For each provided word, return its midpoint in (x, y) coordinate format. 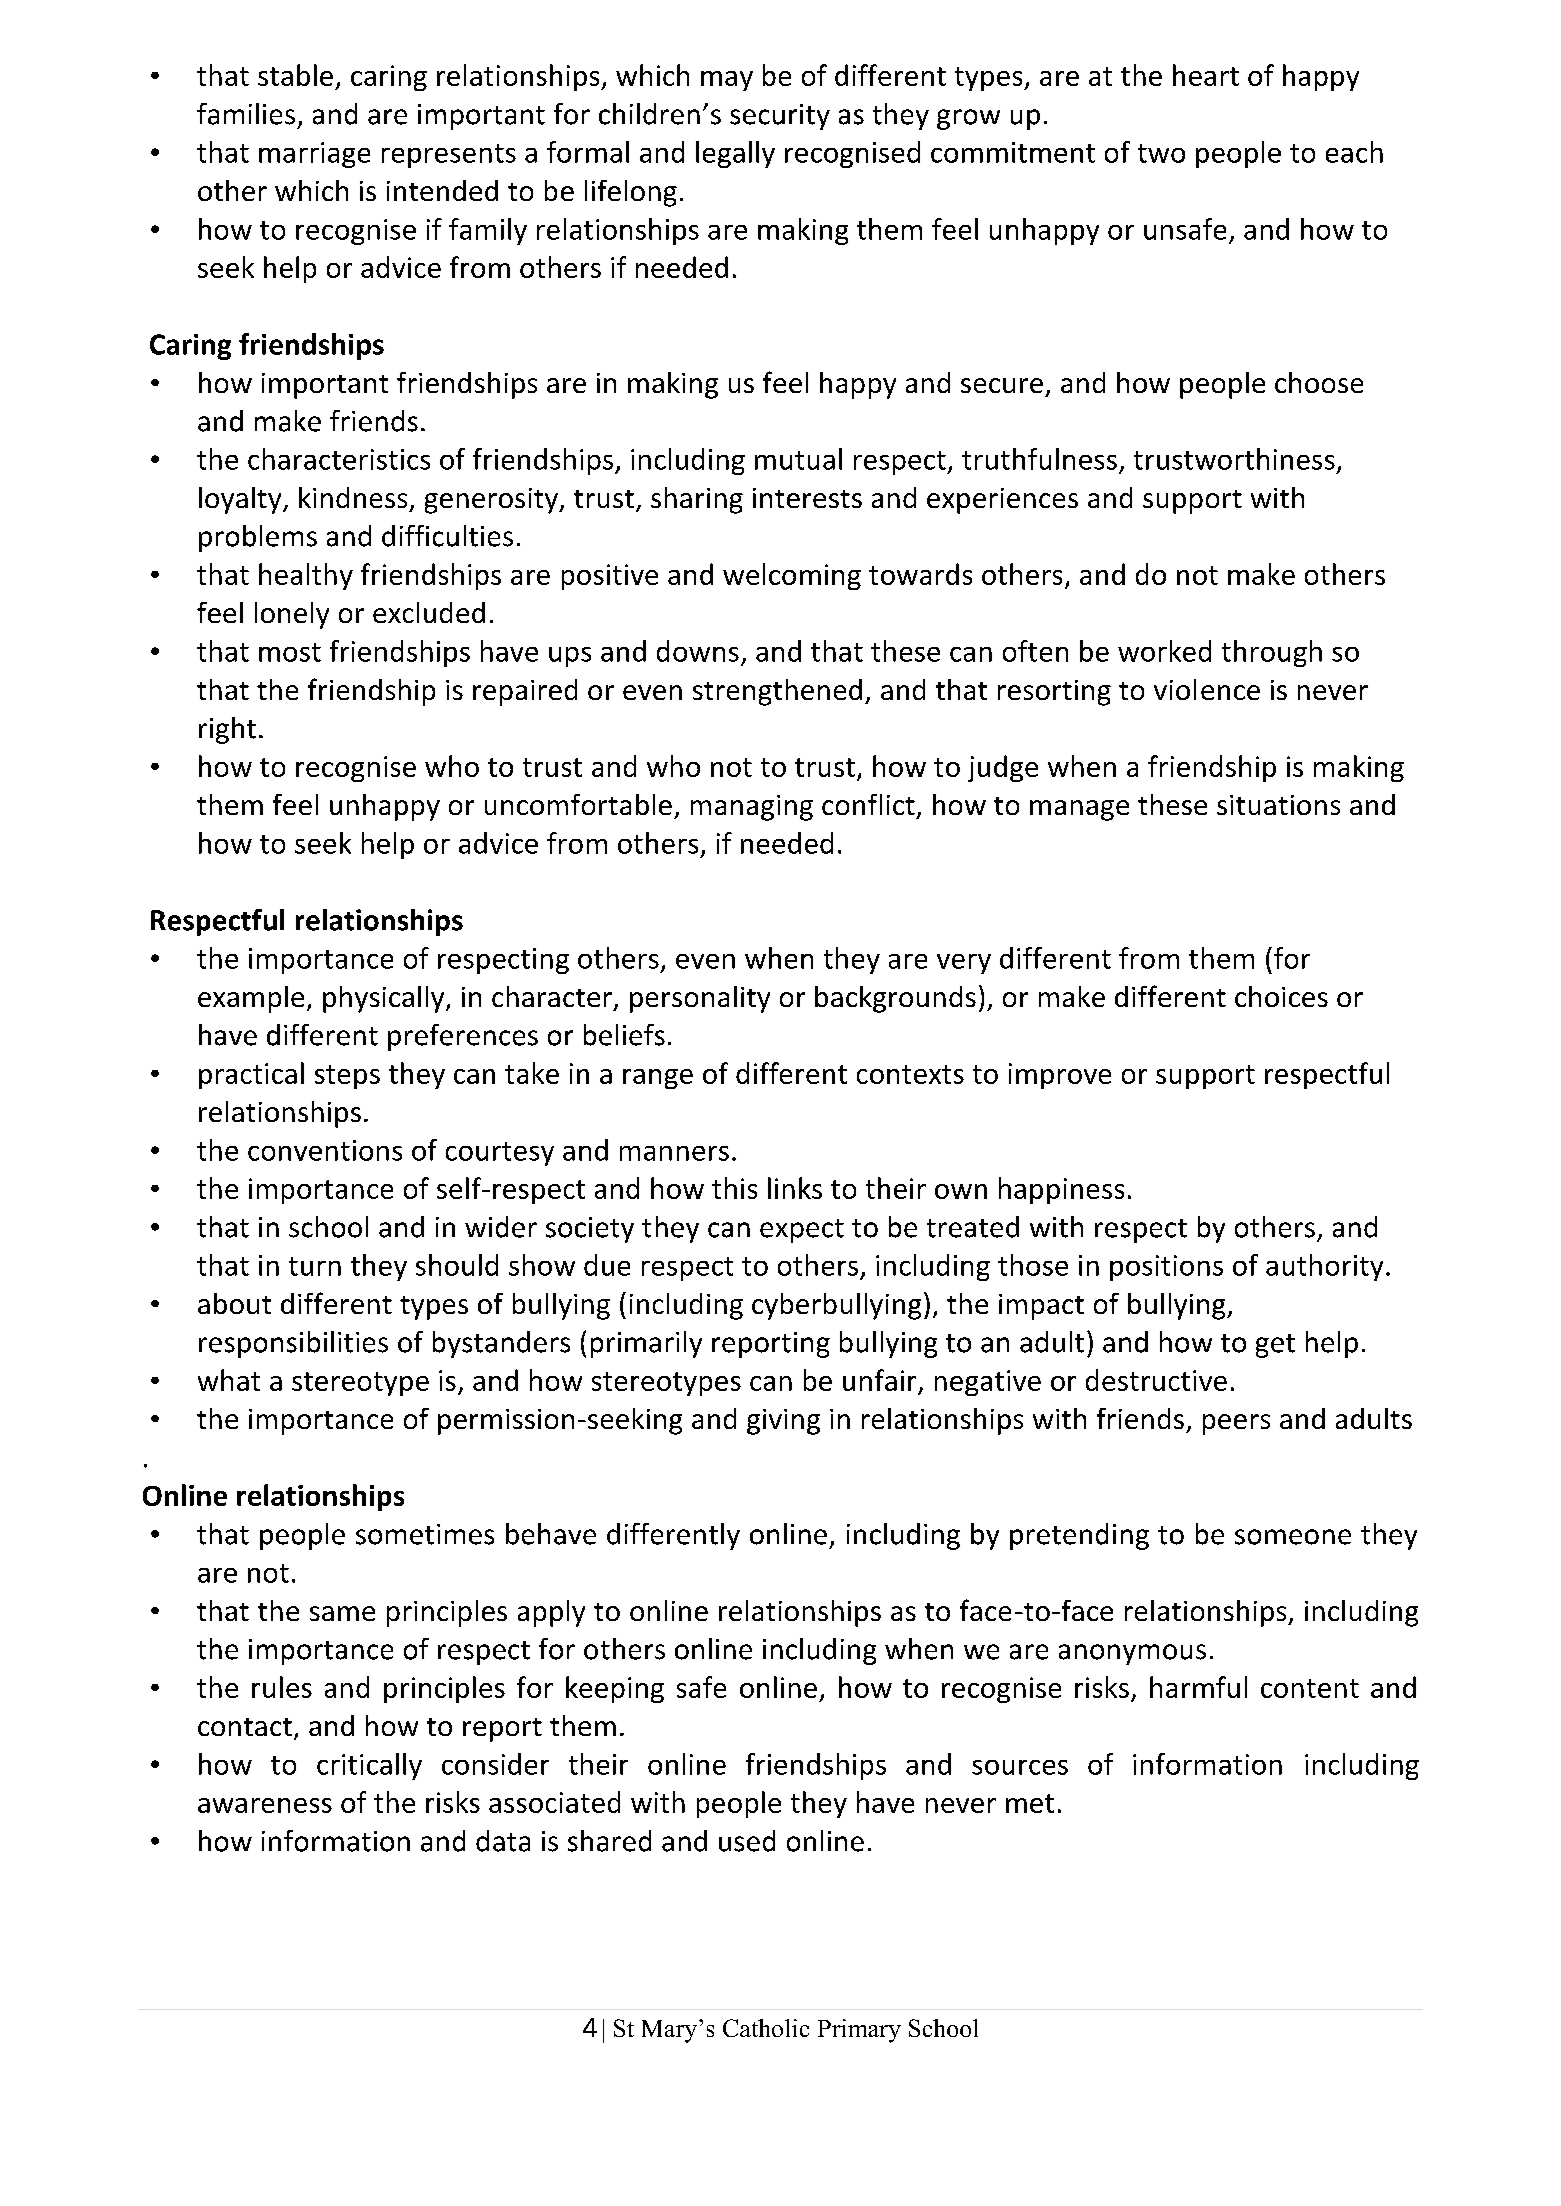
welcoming (792, 576)
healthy (306, 576)
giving (783, 1422)
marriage (314, 155)
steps (347, 1077)
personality (700, 999)
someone (1293, 1537)
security (780, 117)
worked (1164, 651)
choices (1281, 996)
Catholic (766, 2028)
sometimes (425, 1534)
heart (1206, 75)
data (503, 1841)
